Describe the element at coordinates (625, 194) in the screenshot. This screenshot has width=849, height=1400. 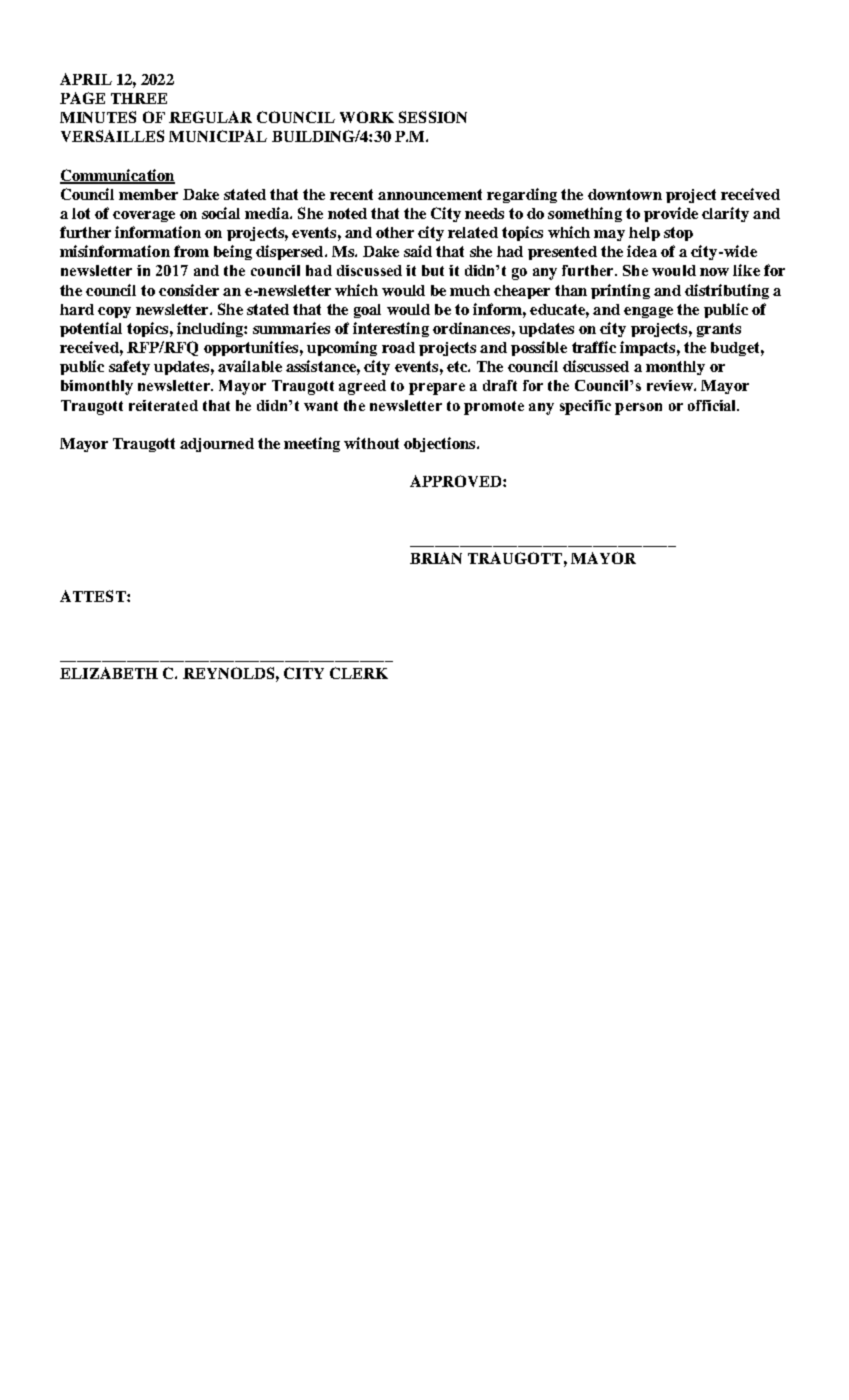
I see `downtown` at that location.
